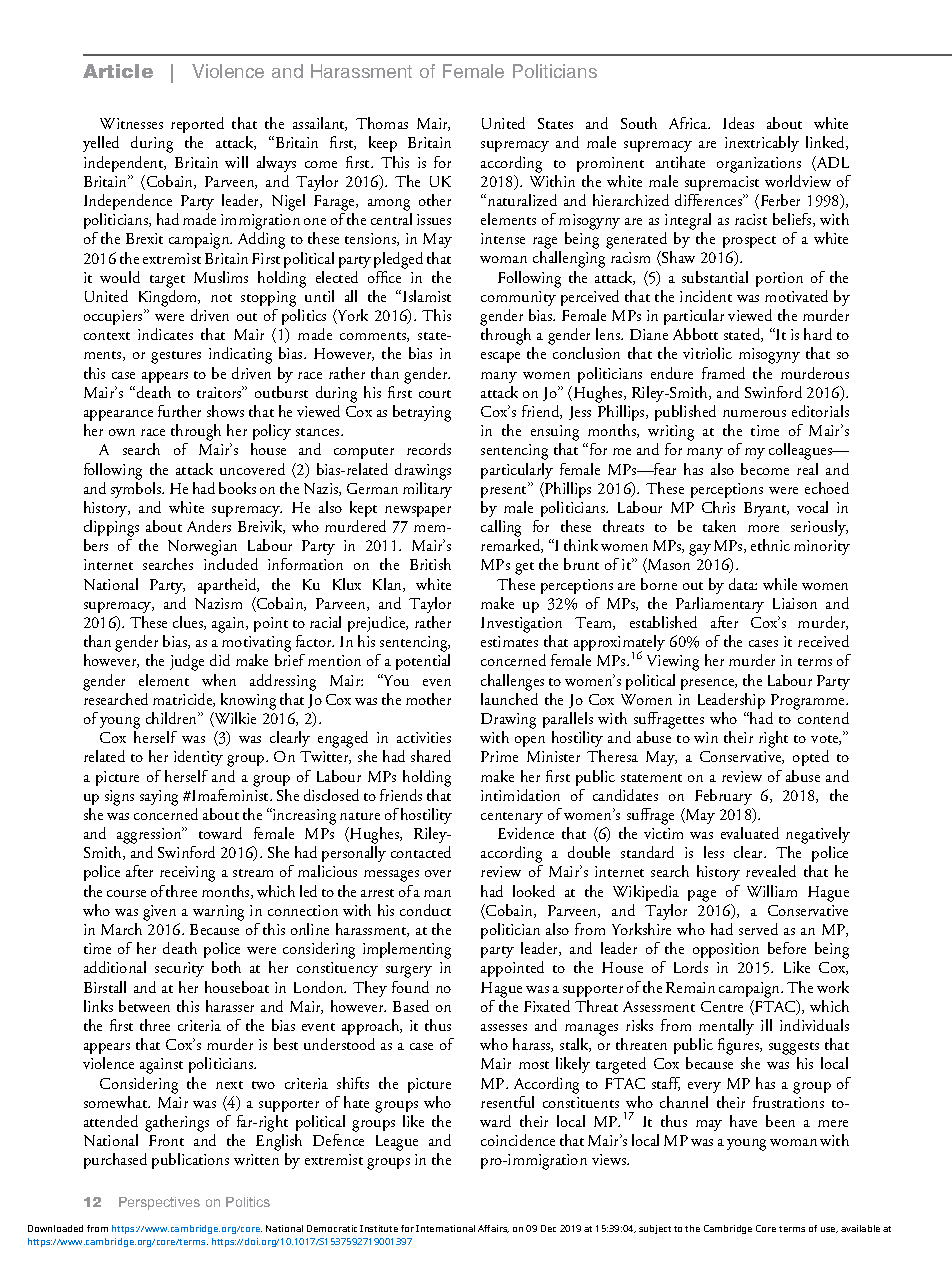 The height and width of the screenshot is (1271, 952). What do you see at coordinates (780, 1121) in the screenshot?
I see `been` at bounding box center [780, 1121].
